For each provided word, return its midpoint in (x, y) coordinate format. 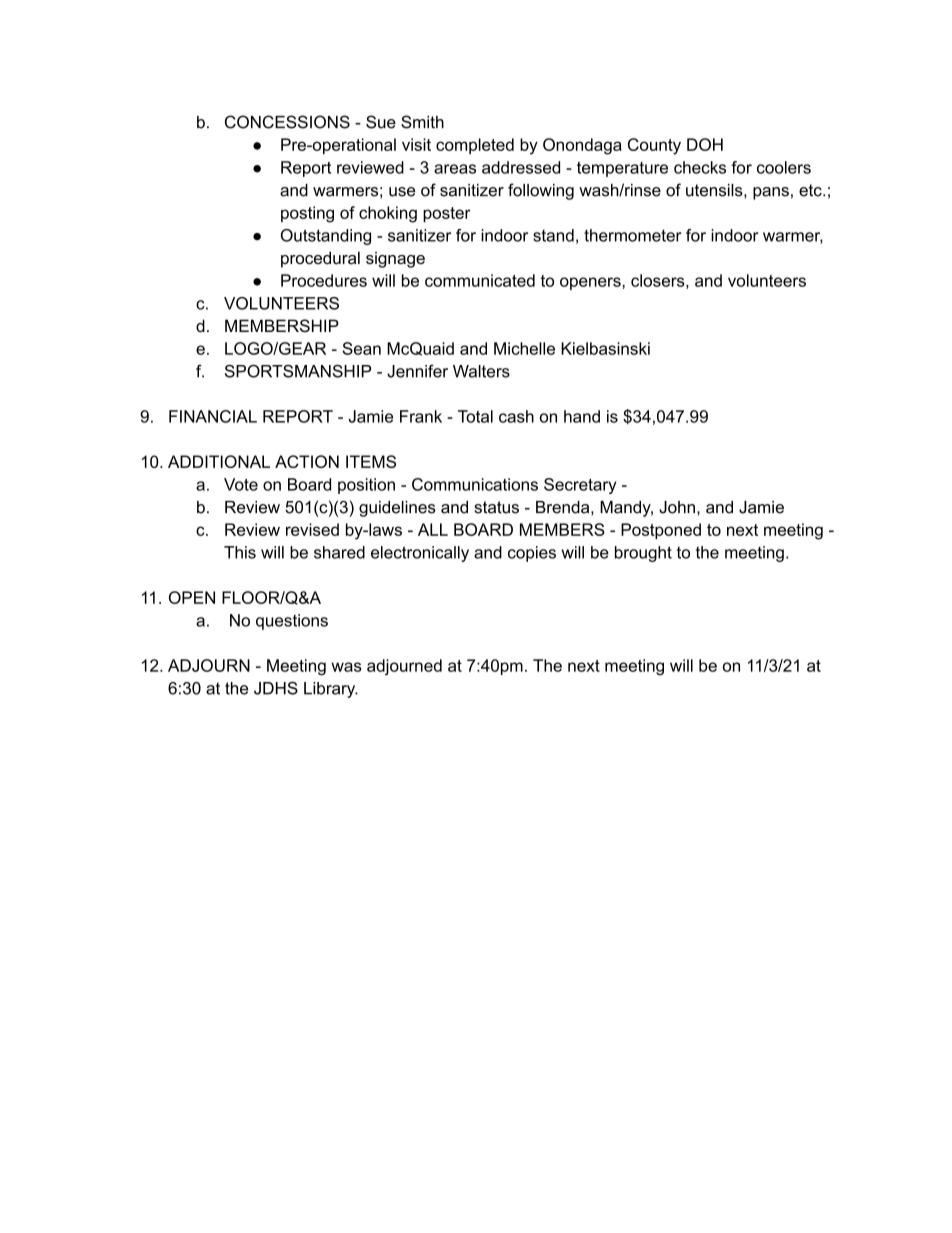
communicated (480, 280)
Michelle (524, 348)
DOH (705, 144)
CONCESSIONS (287, 122)
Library (331, 690)
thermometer (632, 235)
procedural (320, 259)
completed (475, 146)
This (240, 552)
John (677, 507)
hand (582, 416)
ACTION (307, 461)
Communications (475, 484)
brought (643, 554)
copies (532, 554)
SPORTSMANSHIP (298, 371)
